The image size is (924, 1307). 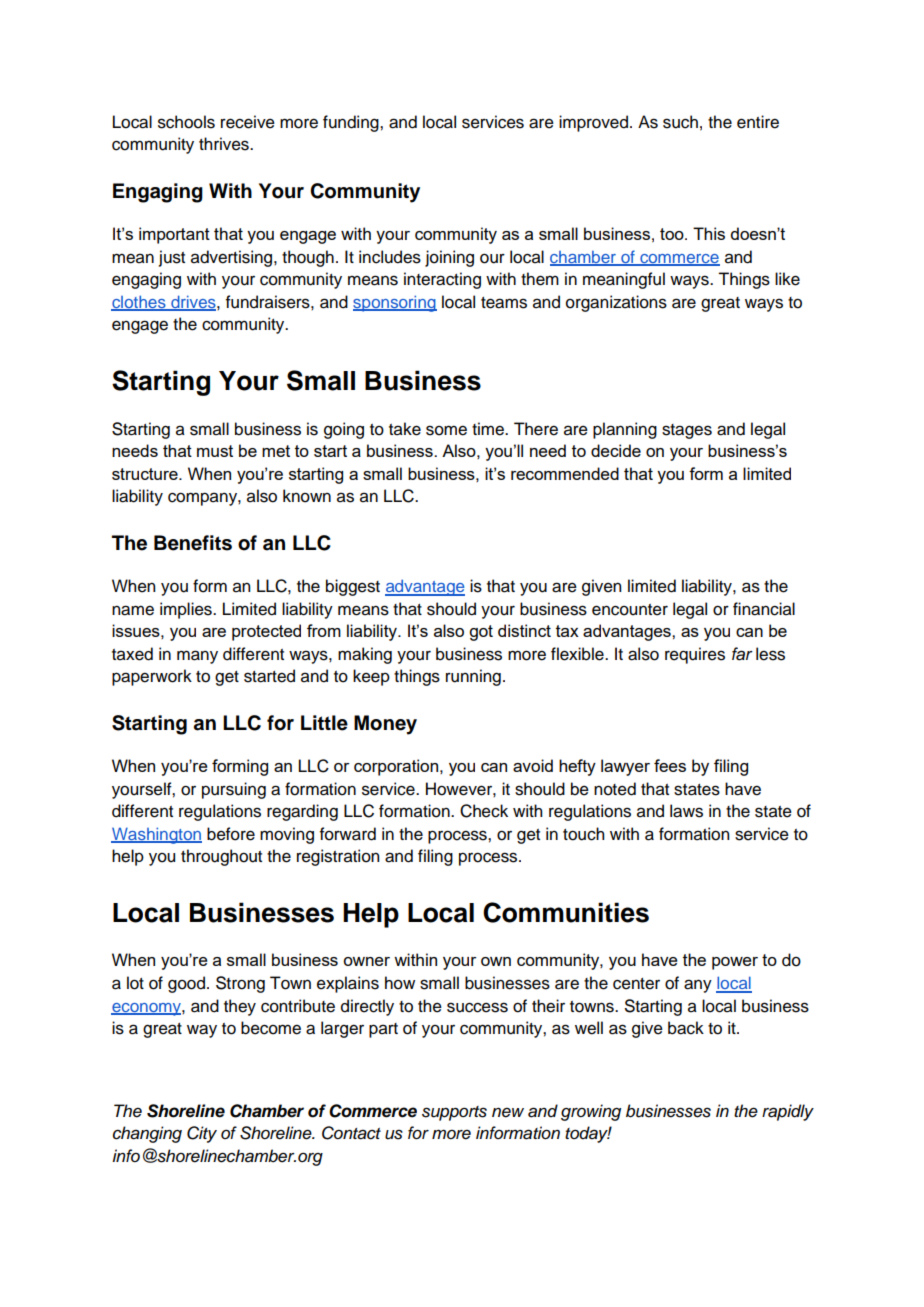 What do you see at coordinates (484, 811) in the screenshot?
I see `Check` at bounding box center [484, 811].
